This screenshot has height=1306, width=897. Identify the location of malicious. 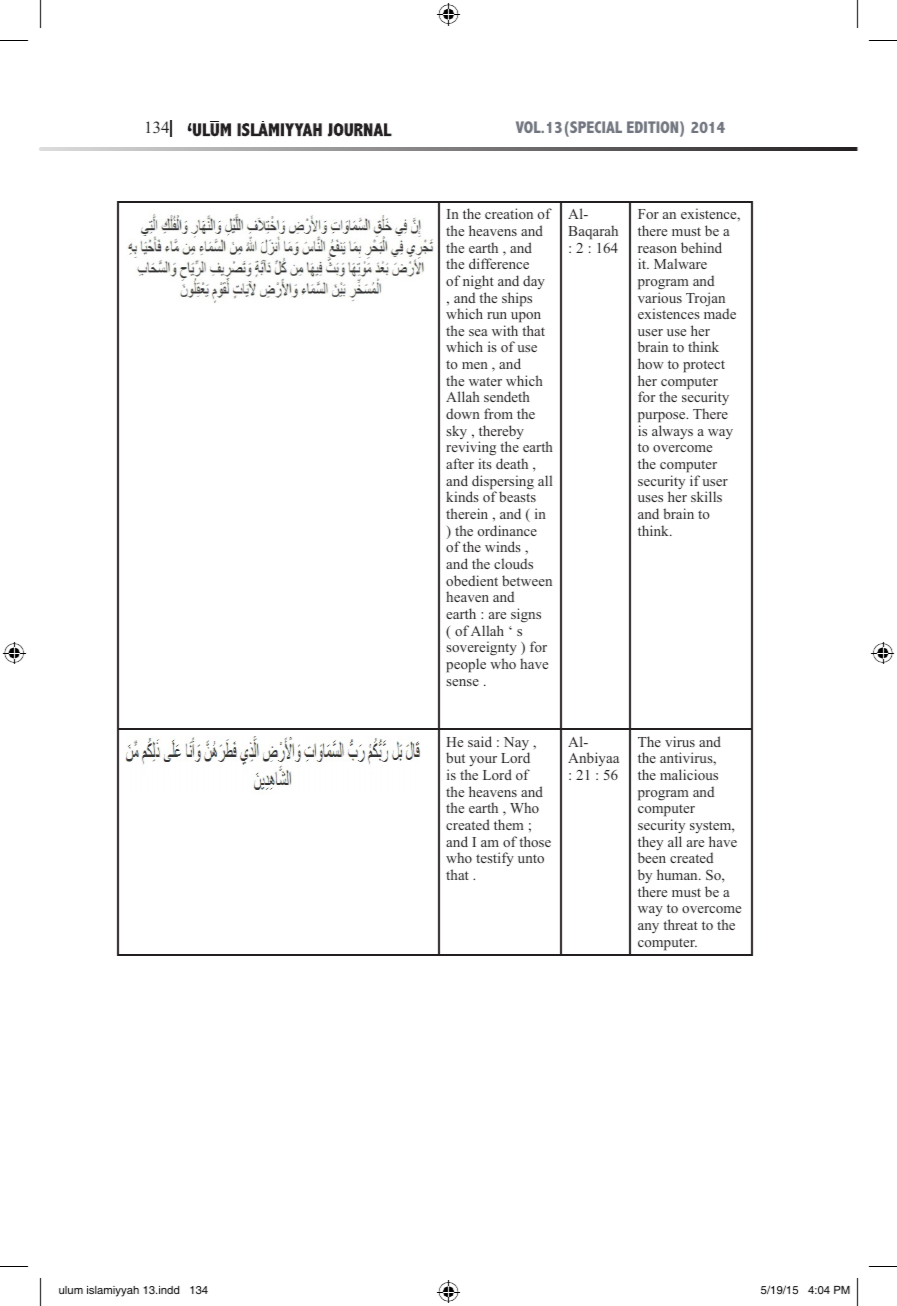
(689, 774).
